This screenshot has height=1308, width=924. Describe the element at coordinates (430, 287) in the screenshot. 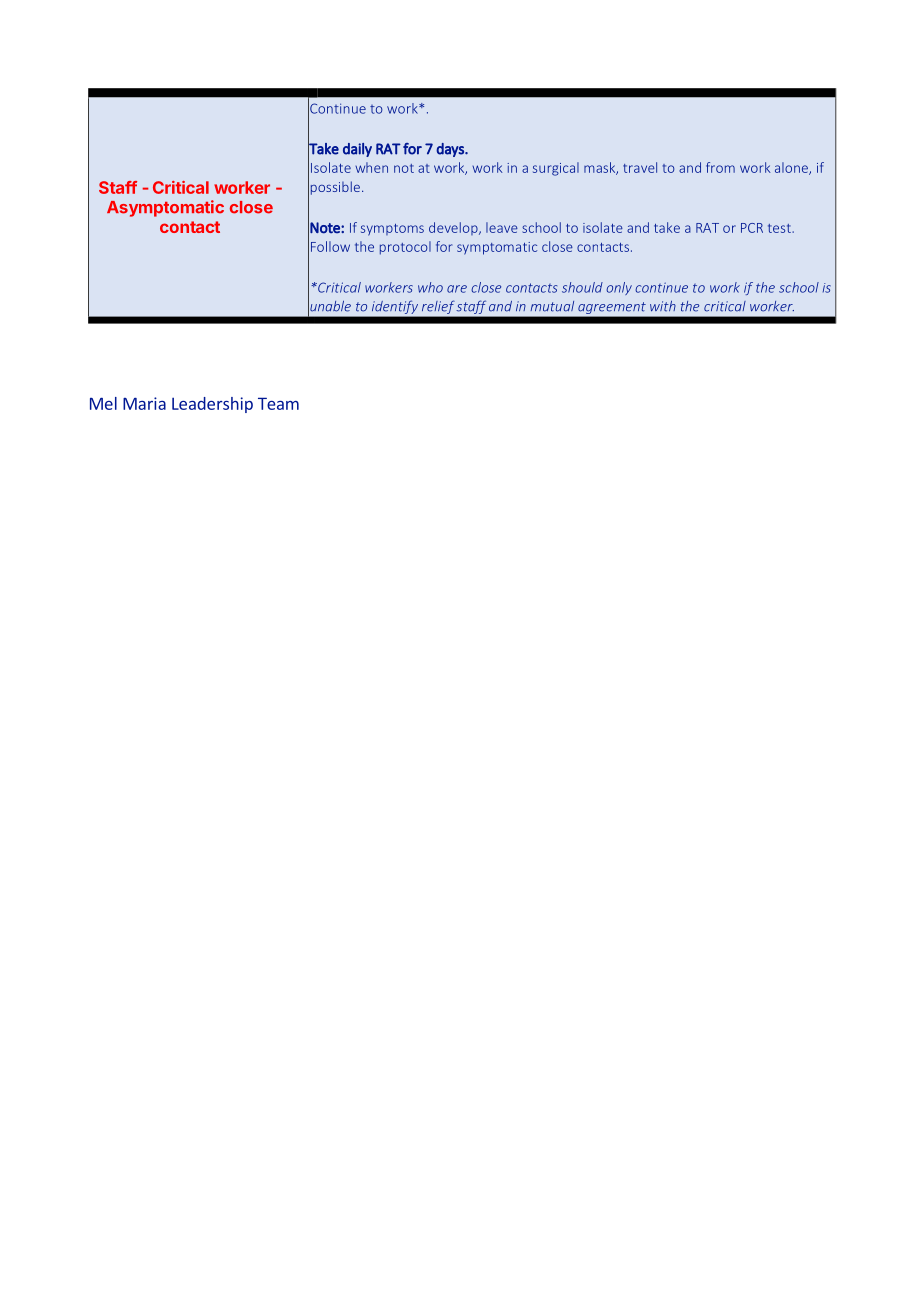

I see `who` at that location.
